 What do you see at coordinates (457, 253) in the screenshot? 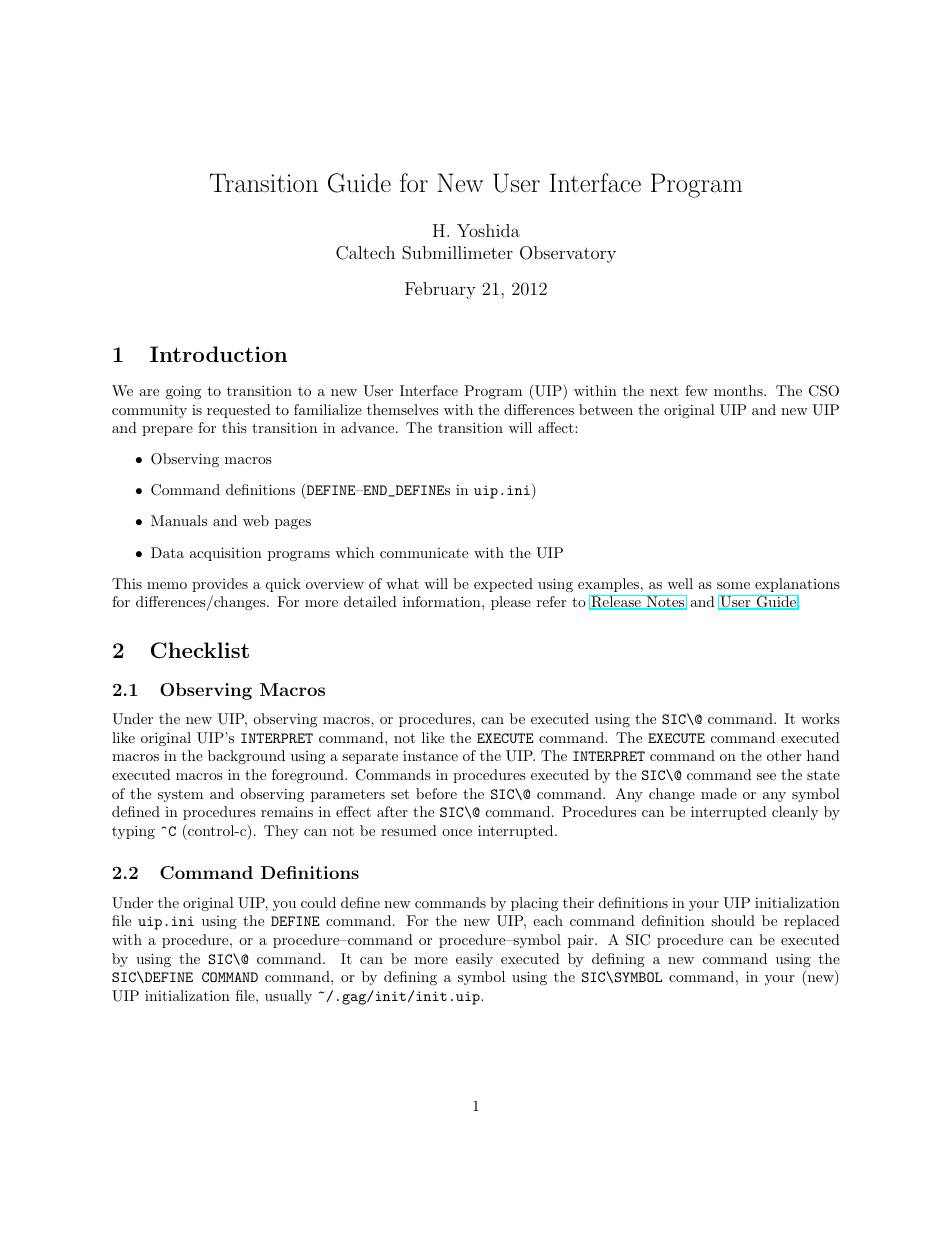
I see `Submillimeter` at bounding box center [457, 253].
